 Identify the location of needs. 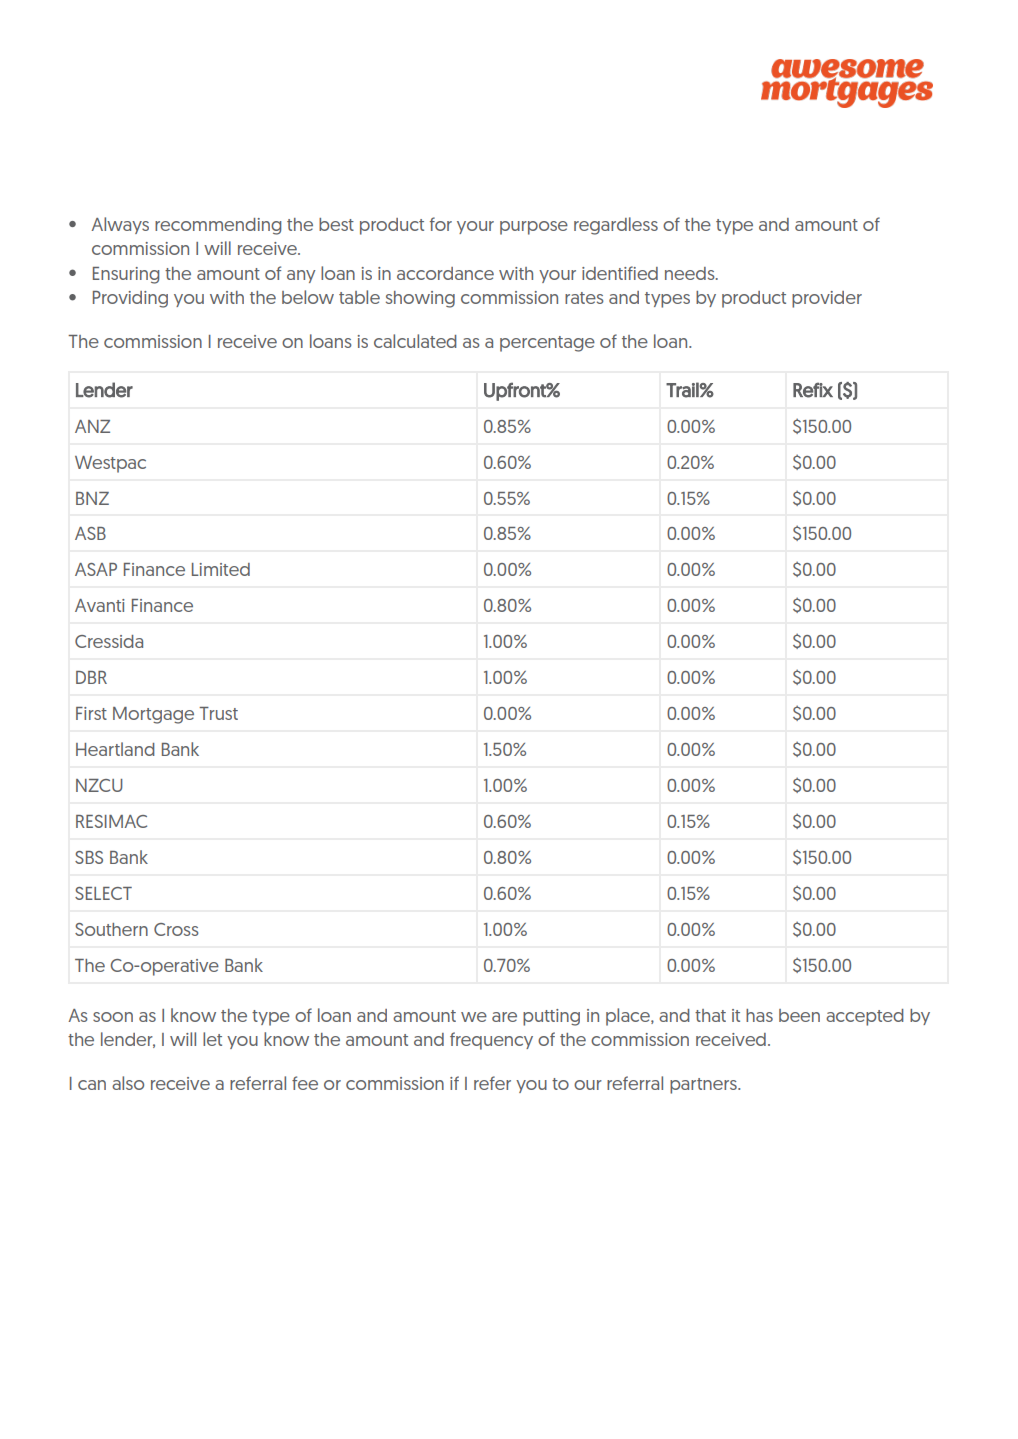
(691, 273).
